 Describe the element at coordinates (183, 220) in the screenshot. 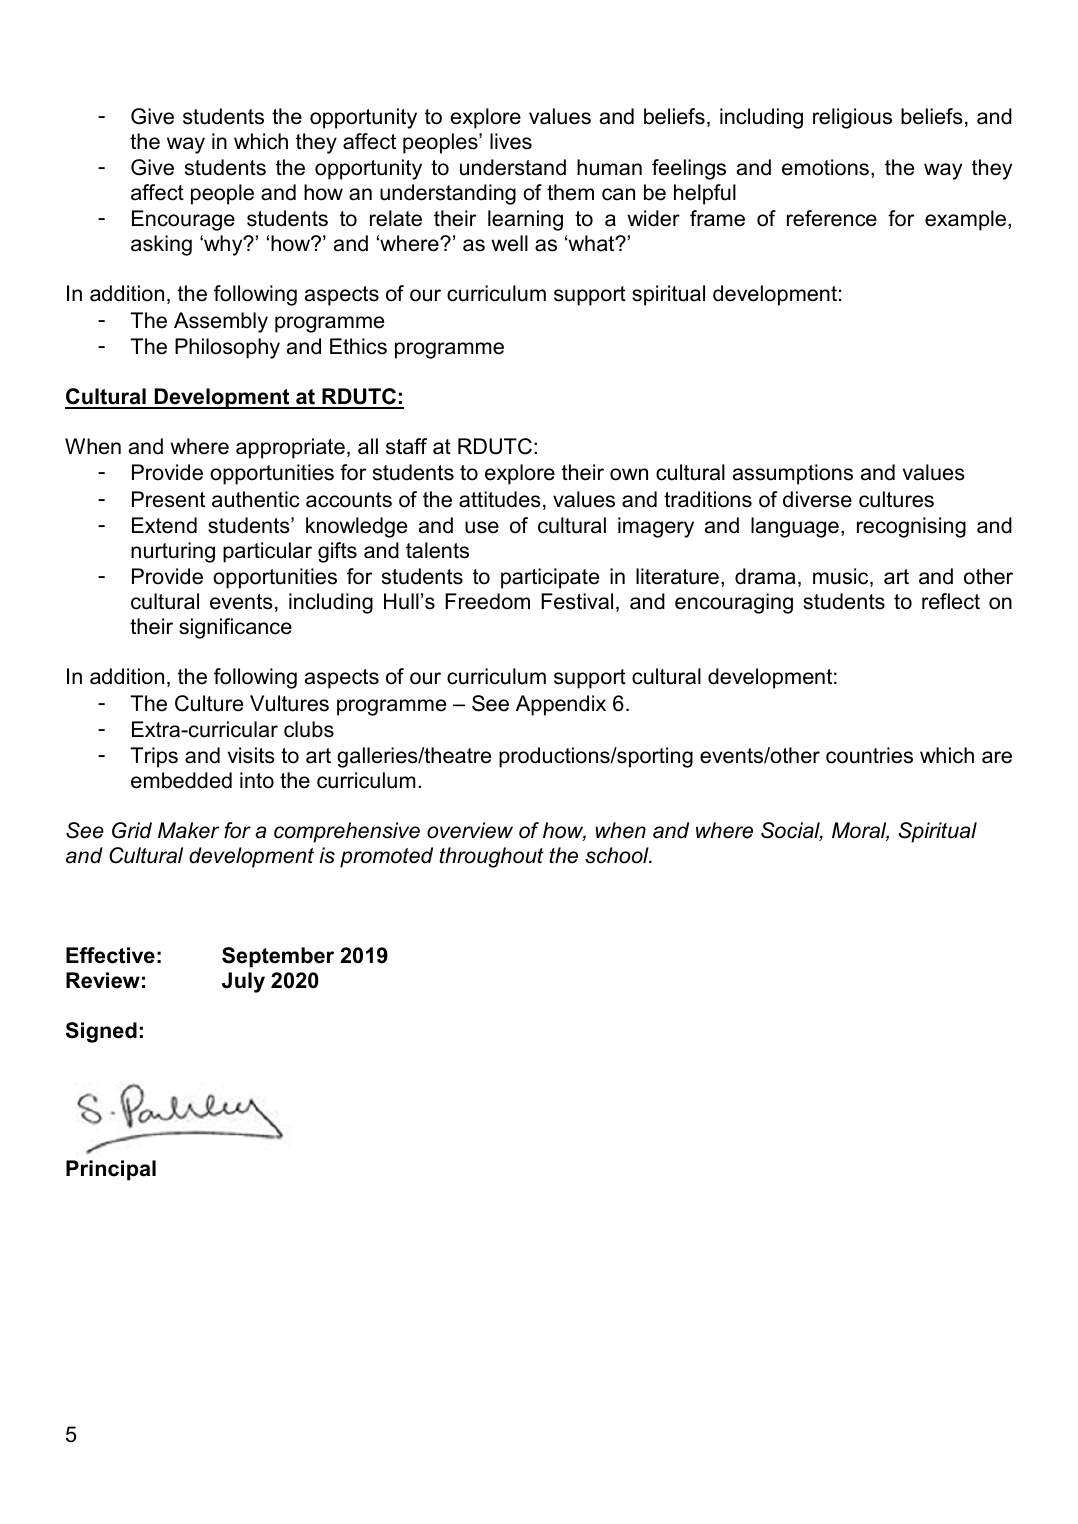

I see `Encourage` at that location.
